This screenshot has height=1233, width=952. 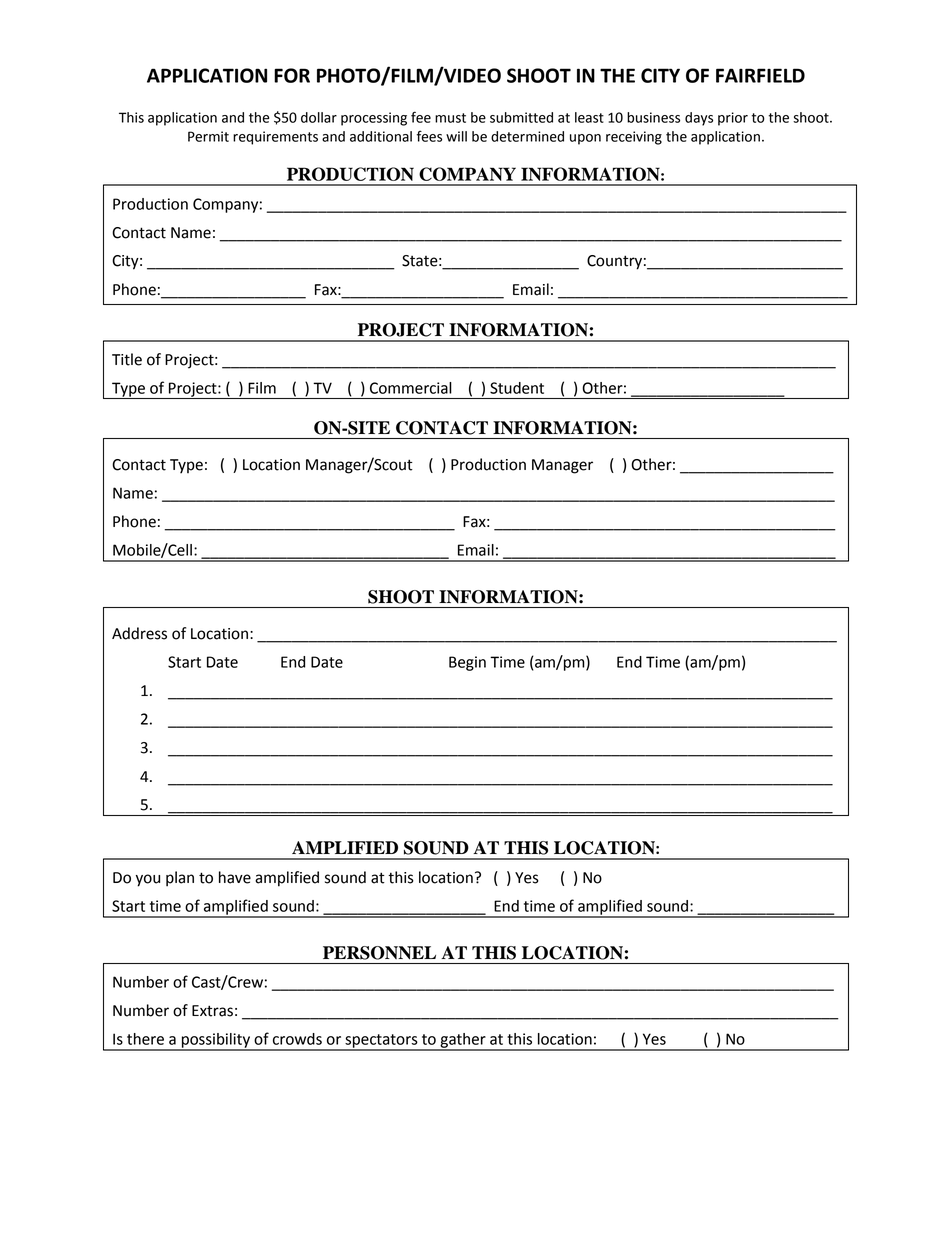 I want to click on Begin, so click(x=467, y=663).
